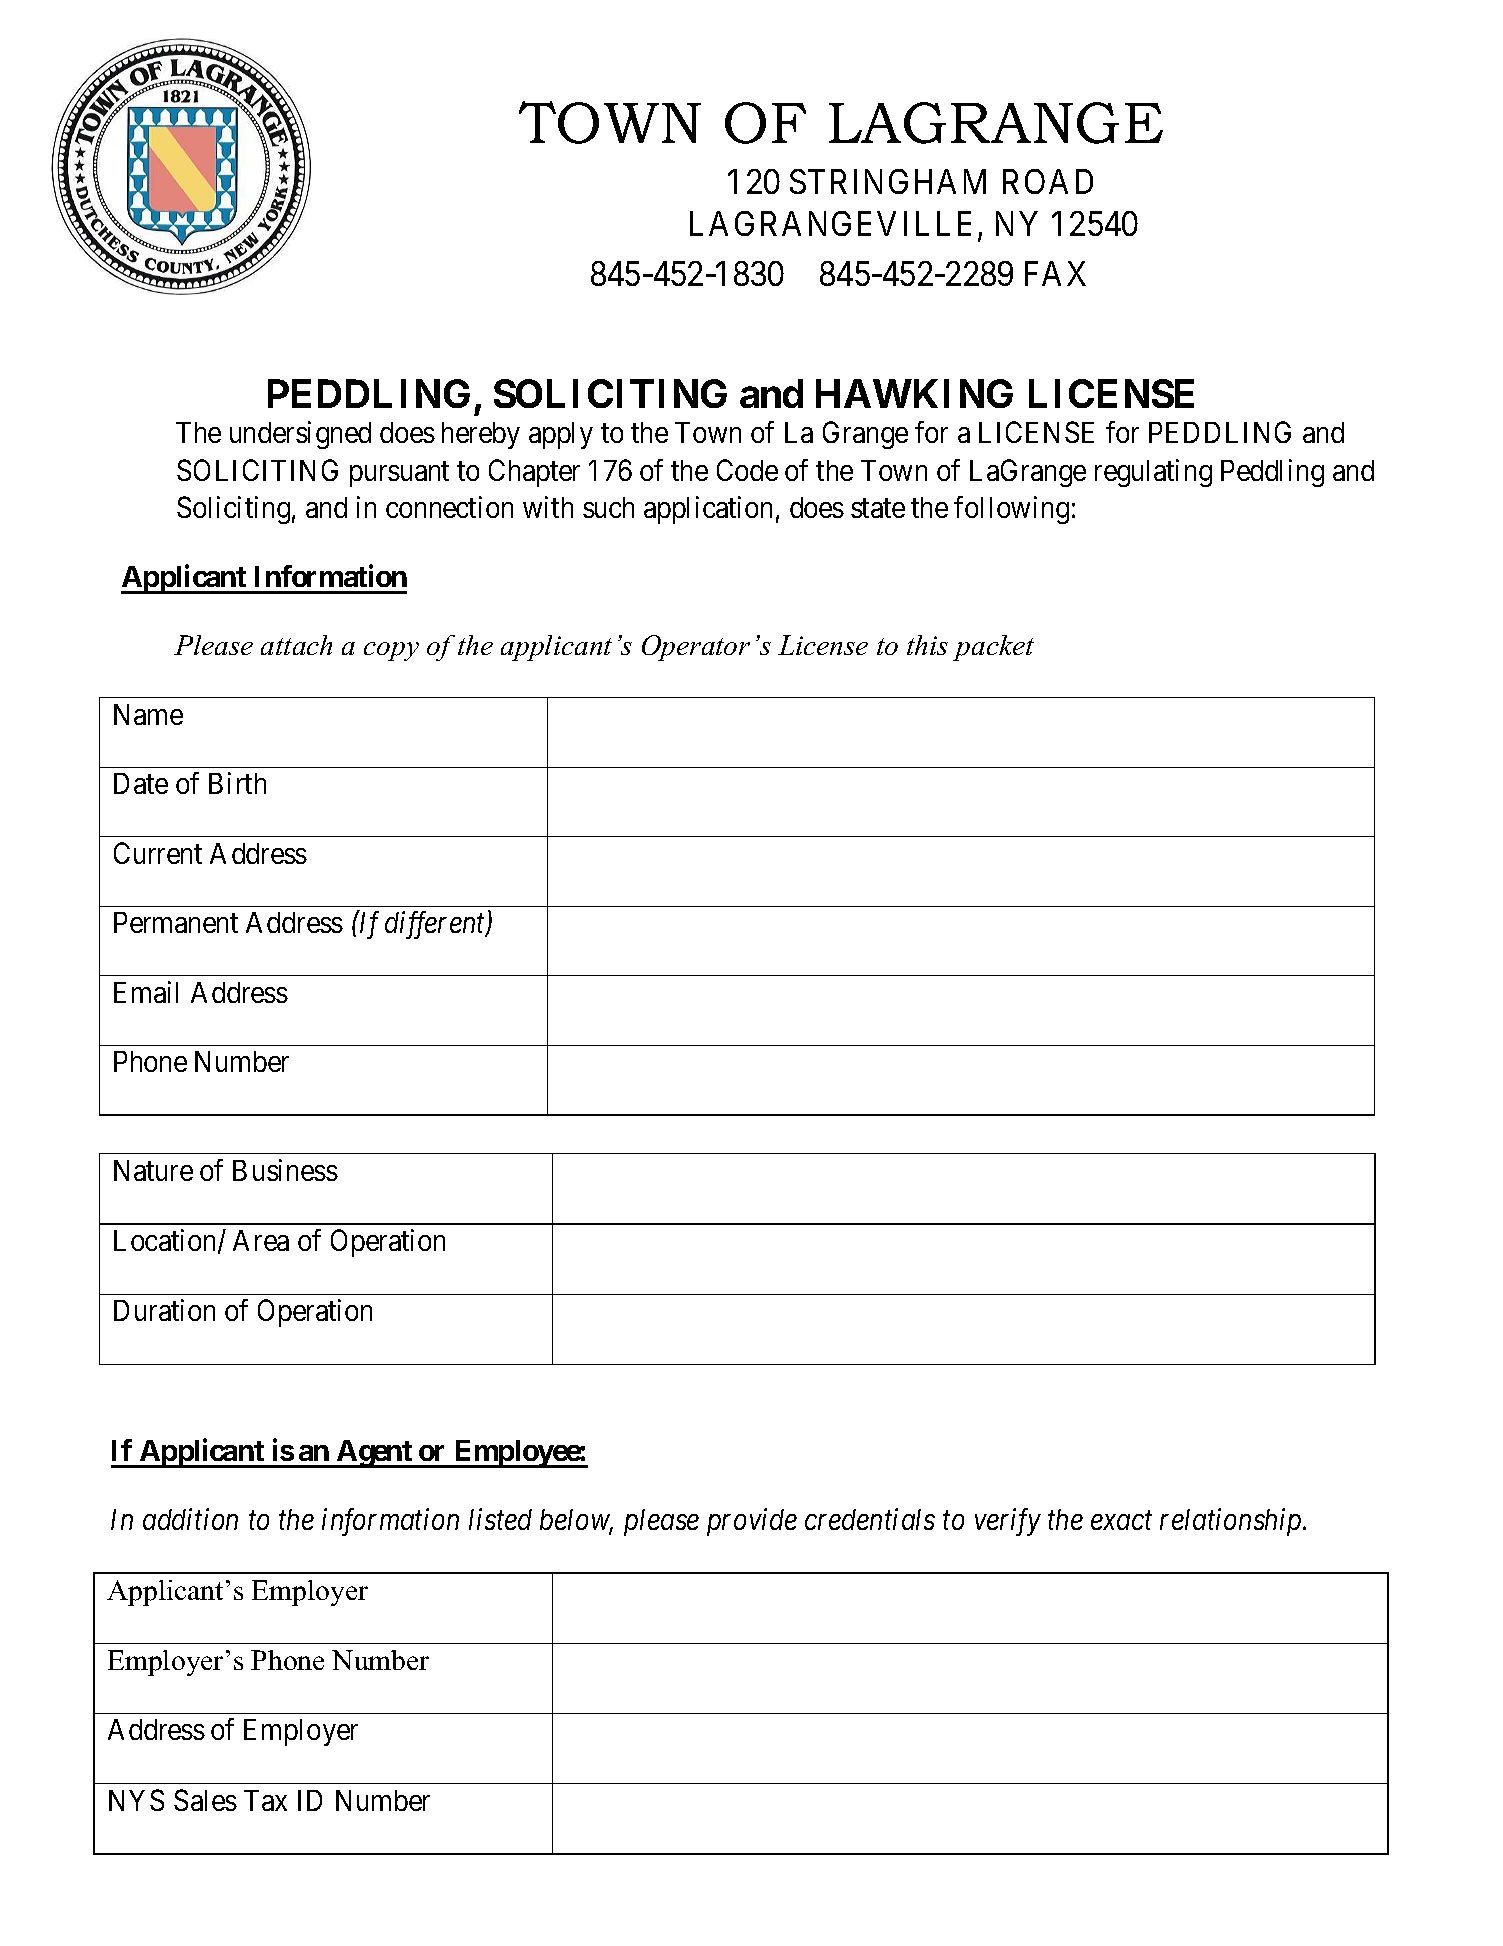 This page has width=1503, height=1946. I want to click on different, so click(436, 925).
